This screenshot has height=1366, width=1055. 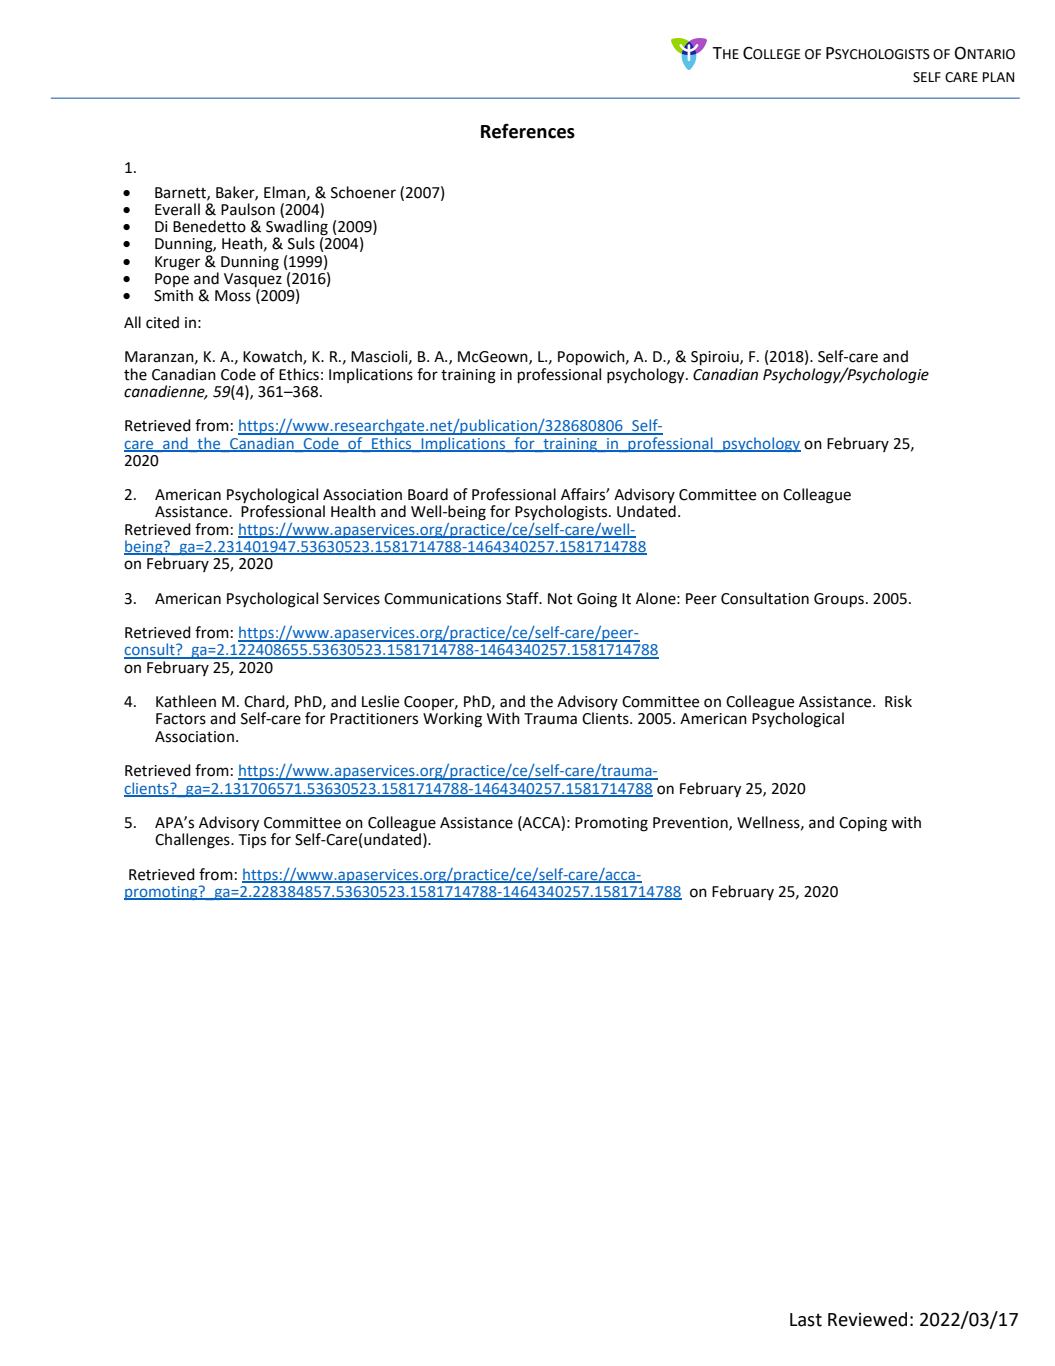 I want to click on References, so click(x=528, y=131).
